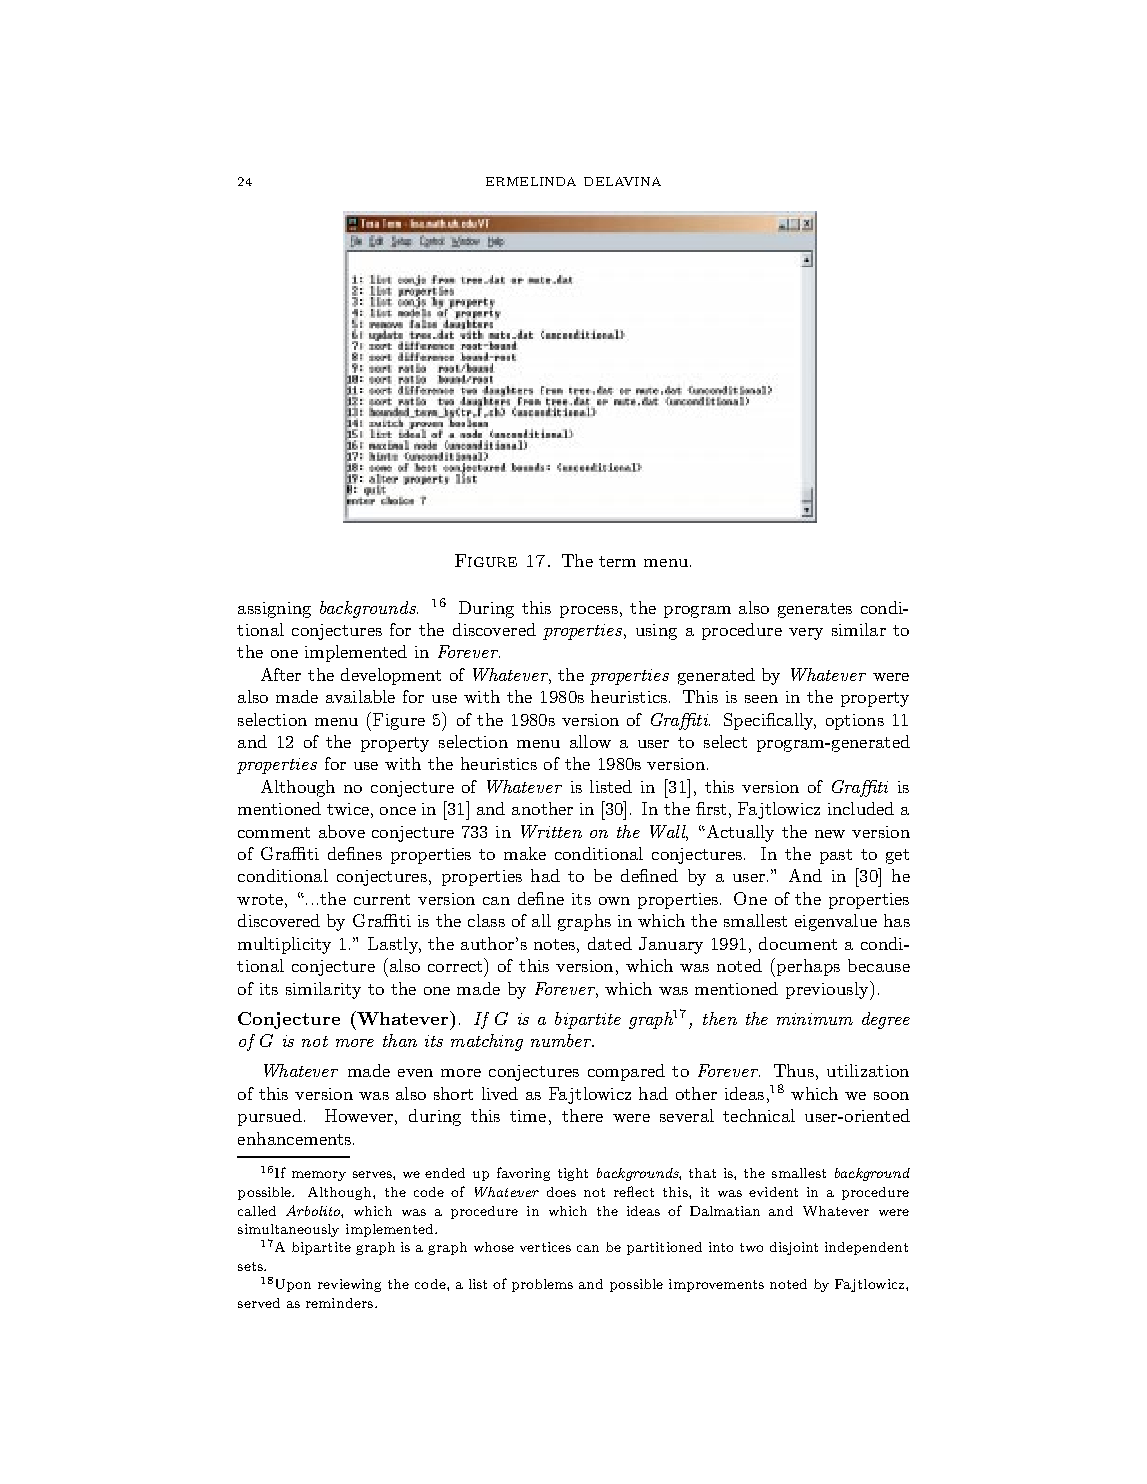 The image size is (1147, 1484). What do you see at coordinates (589, 612) in the screenshot?
I see `process` at bounding box center [589, 612].
